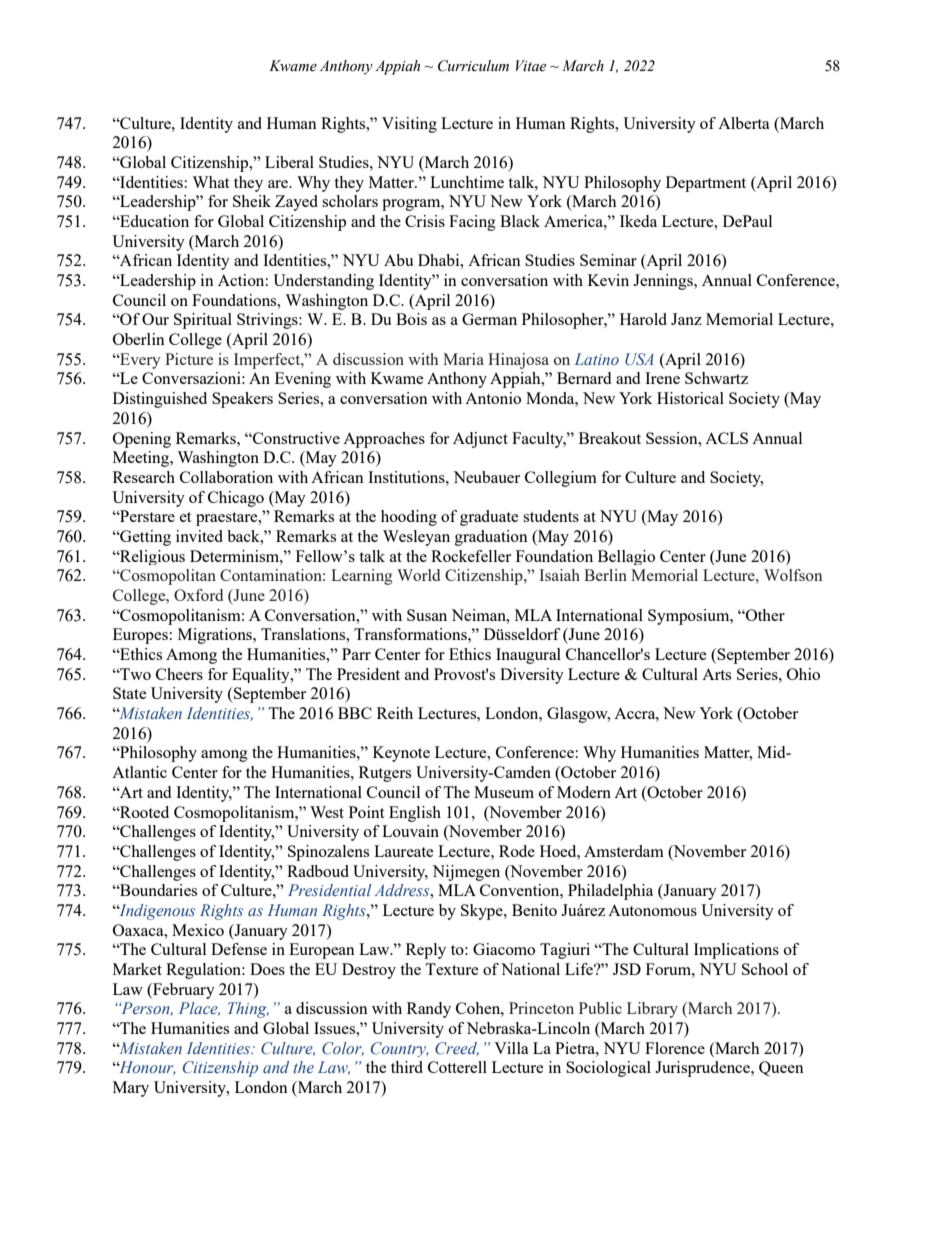 This image has width=952, height=1233. Describe the element at coordinates (210, 182) in the image. I see `What` at that location.
